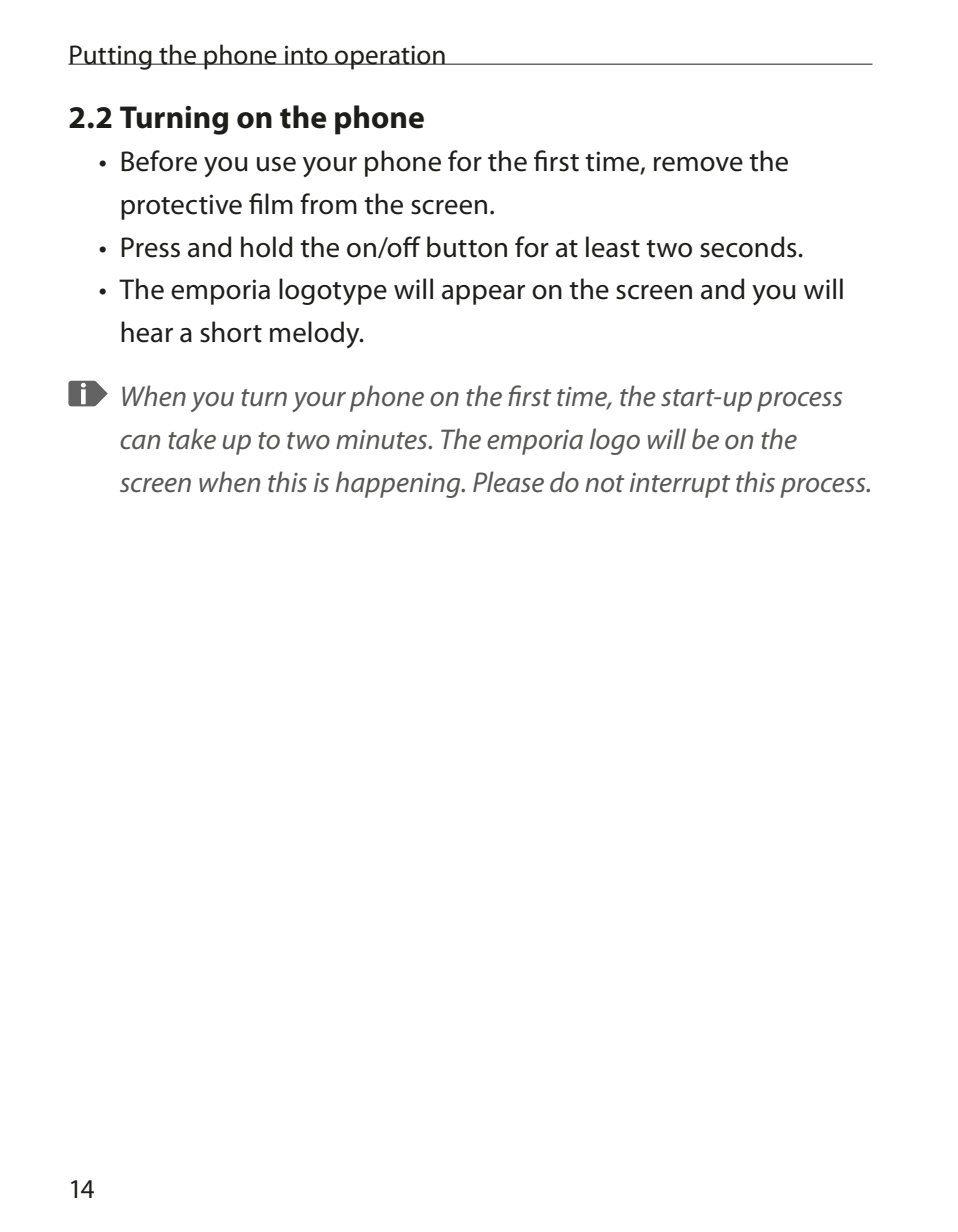  What do you see at coordinates (192, 439) in the image?
I see `take` at bounding box center [192, 439].
